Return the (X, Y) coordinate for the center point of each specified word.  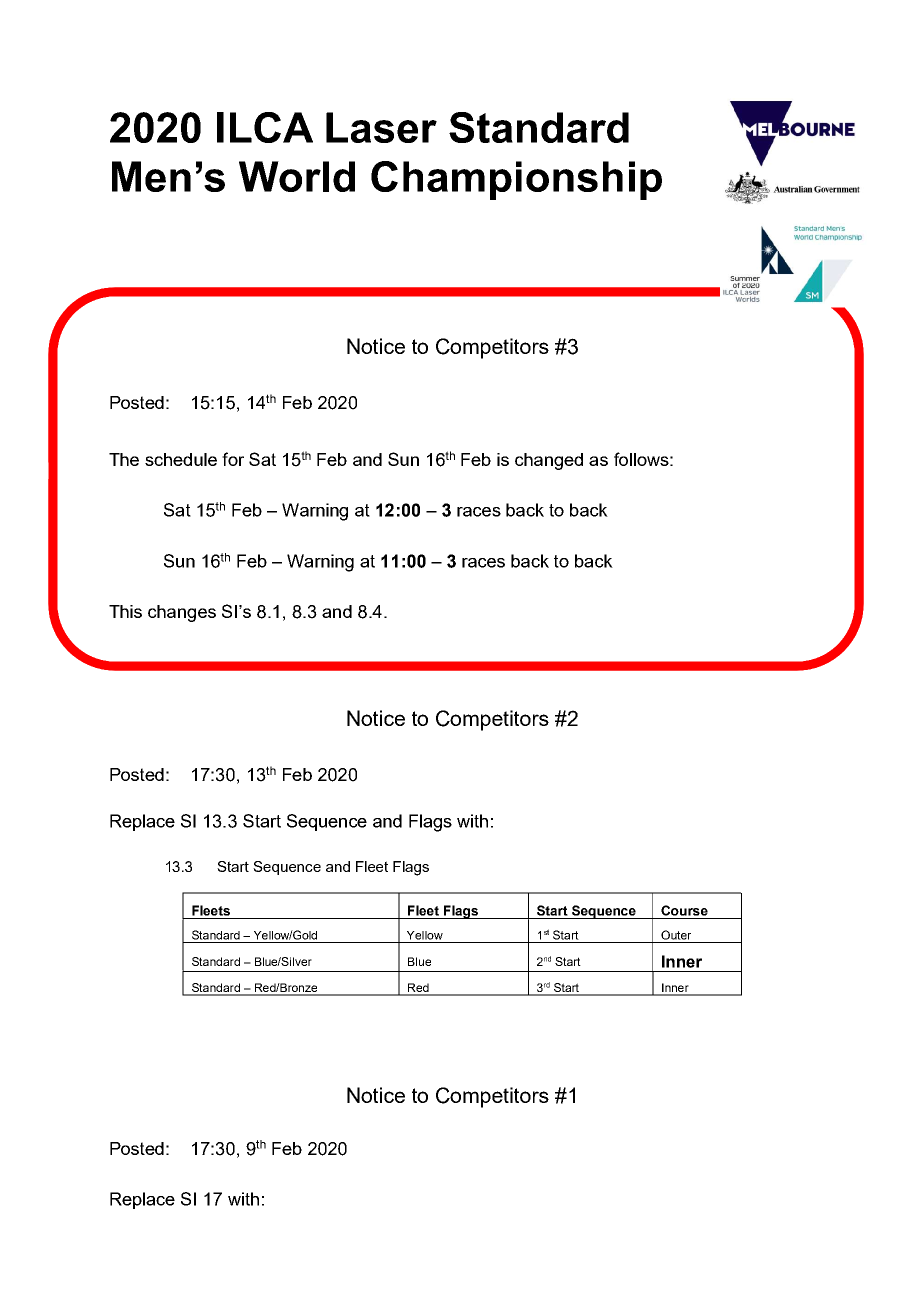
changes (182, 613)
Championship (516, 180)
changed (549, 461)
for (233, 459)
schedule (181, 459)
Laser (381, 127)
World (297, 176)
